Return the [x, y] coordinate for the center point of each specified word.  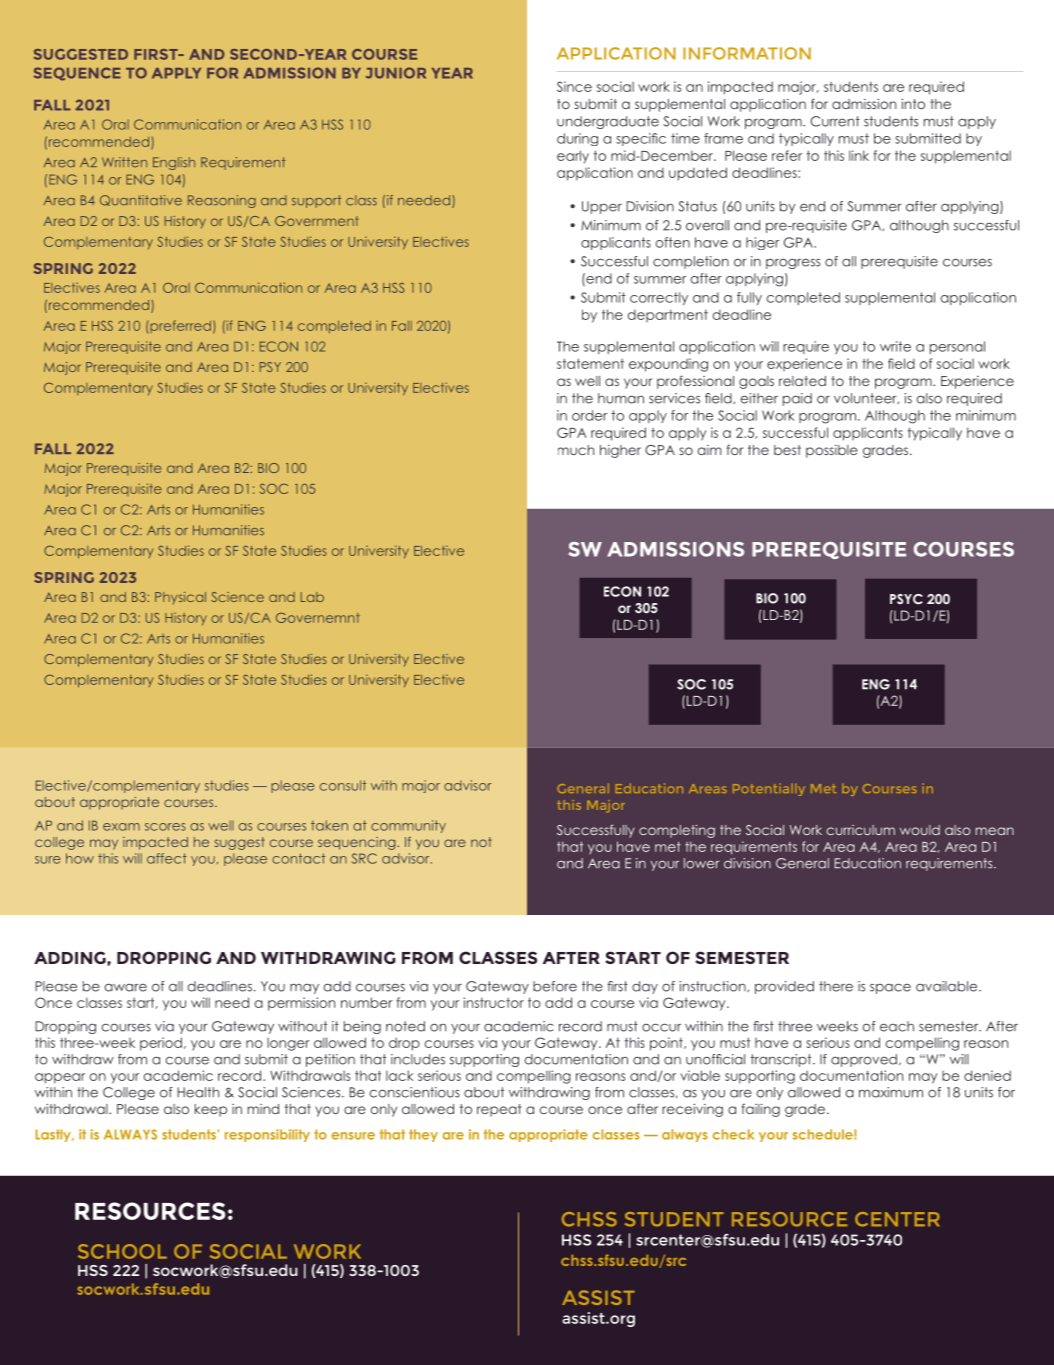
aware [125, 987]
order [589, 415]
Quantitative [141, 200]
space [890, 988]
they [423, 1135]
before [555, 986]
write [895, 346]
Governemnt [318, 618]
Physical [180, 598]
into [913, 104]
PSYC [906, 599]
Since [574, 86]
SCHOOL [122, 1251]
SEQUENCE [77, 74]
